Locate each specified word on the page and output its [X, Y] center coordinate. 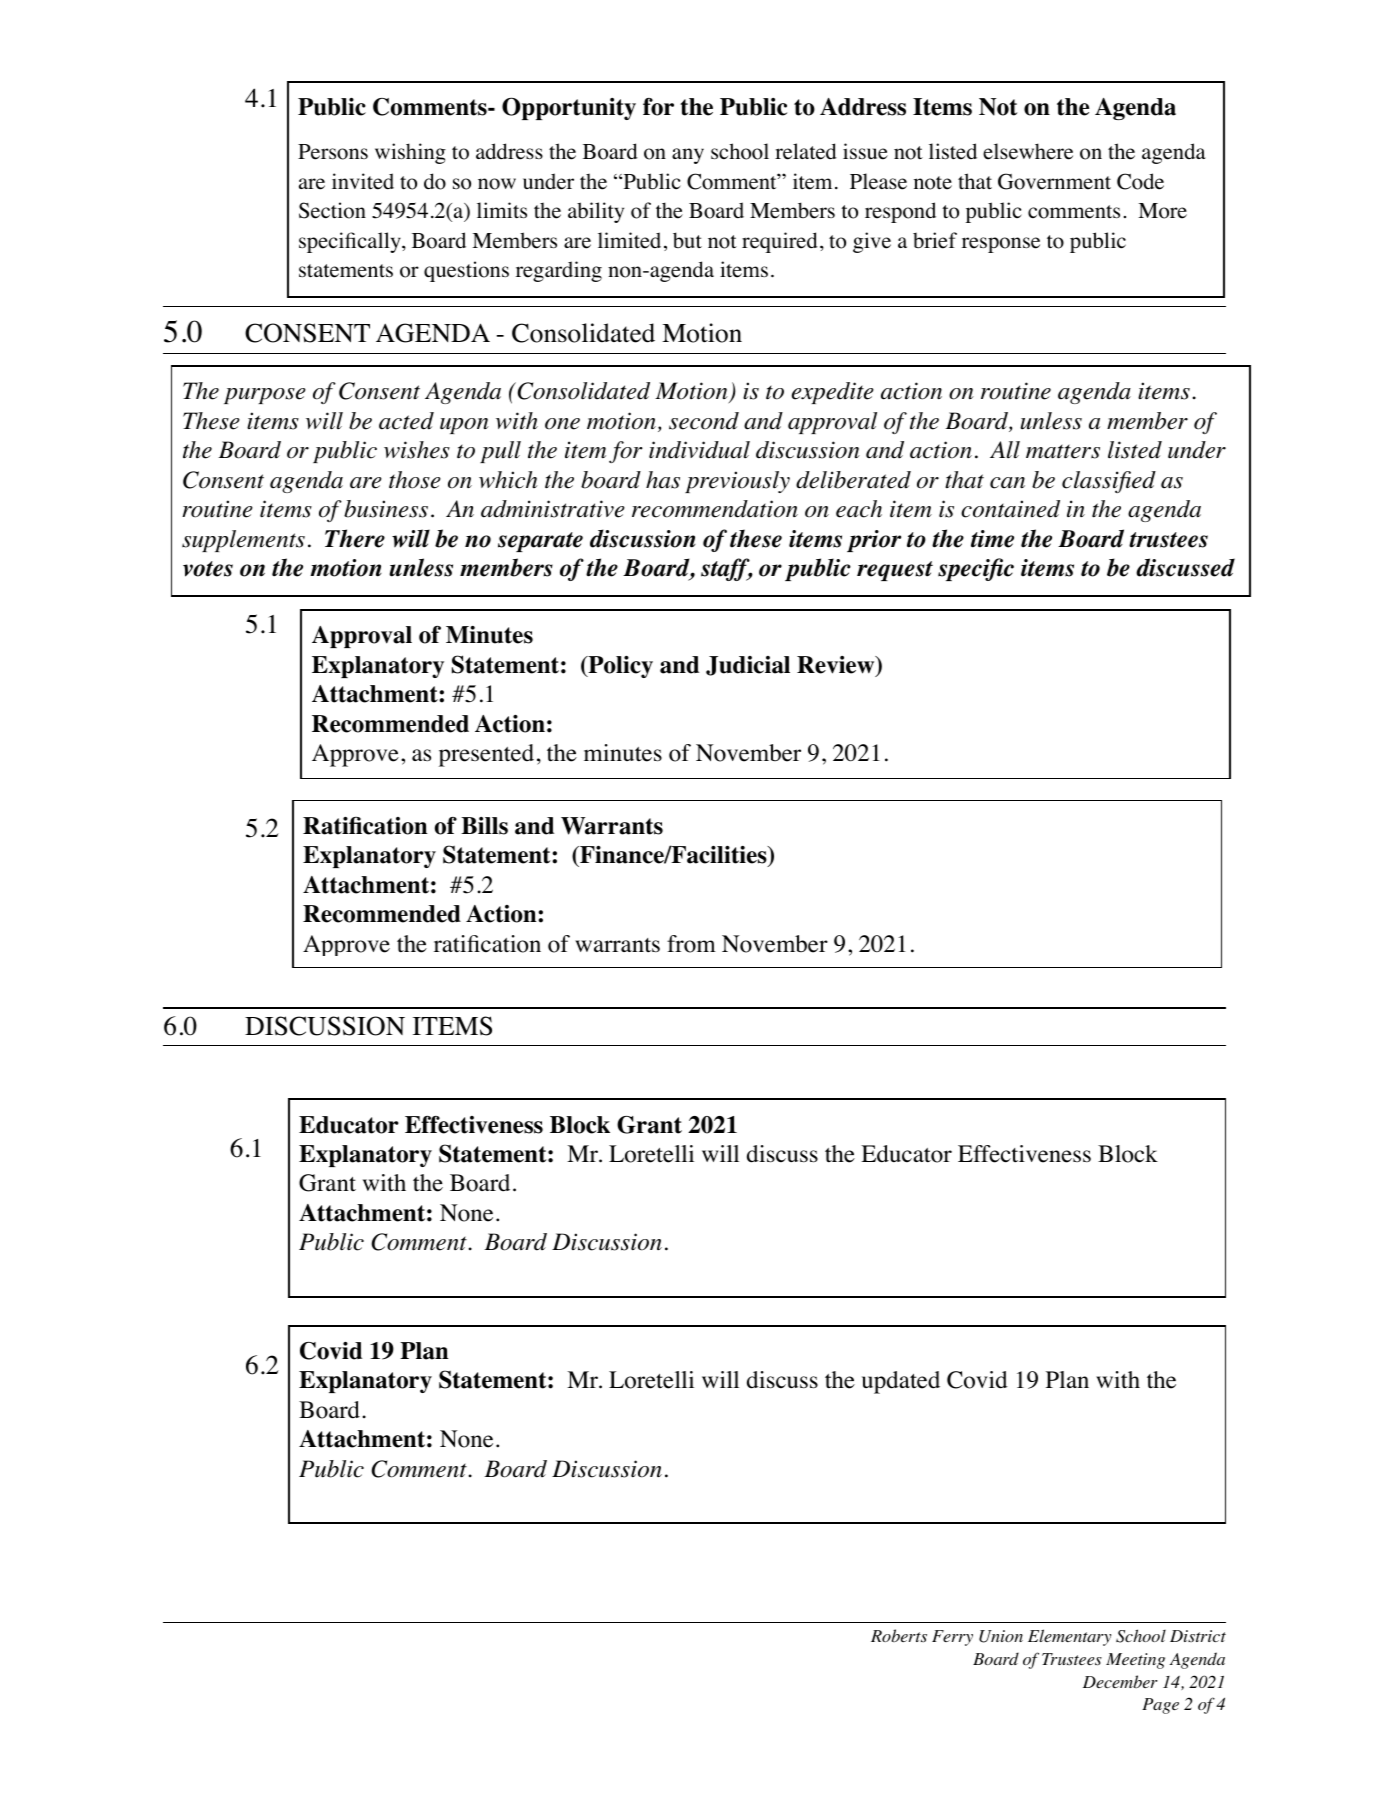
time [992, 539]
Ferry [952, 1638]
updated [901, 1382]
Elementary [1069, 1637]
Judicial [748, 666]
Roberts [899, 1636]
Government [1054, 181]
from [691, 944]
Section [332, 210]
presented [486, 755]
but [687, 240]
